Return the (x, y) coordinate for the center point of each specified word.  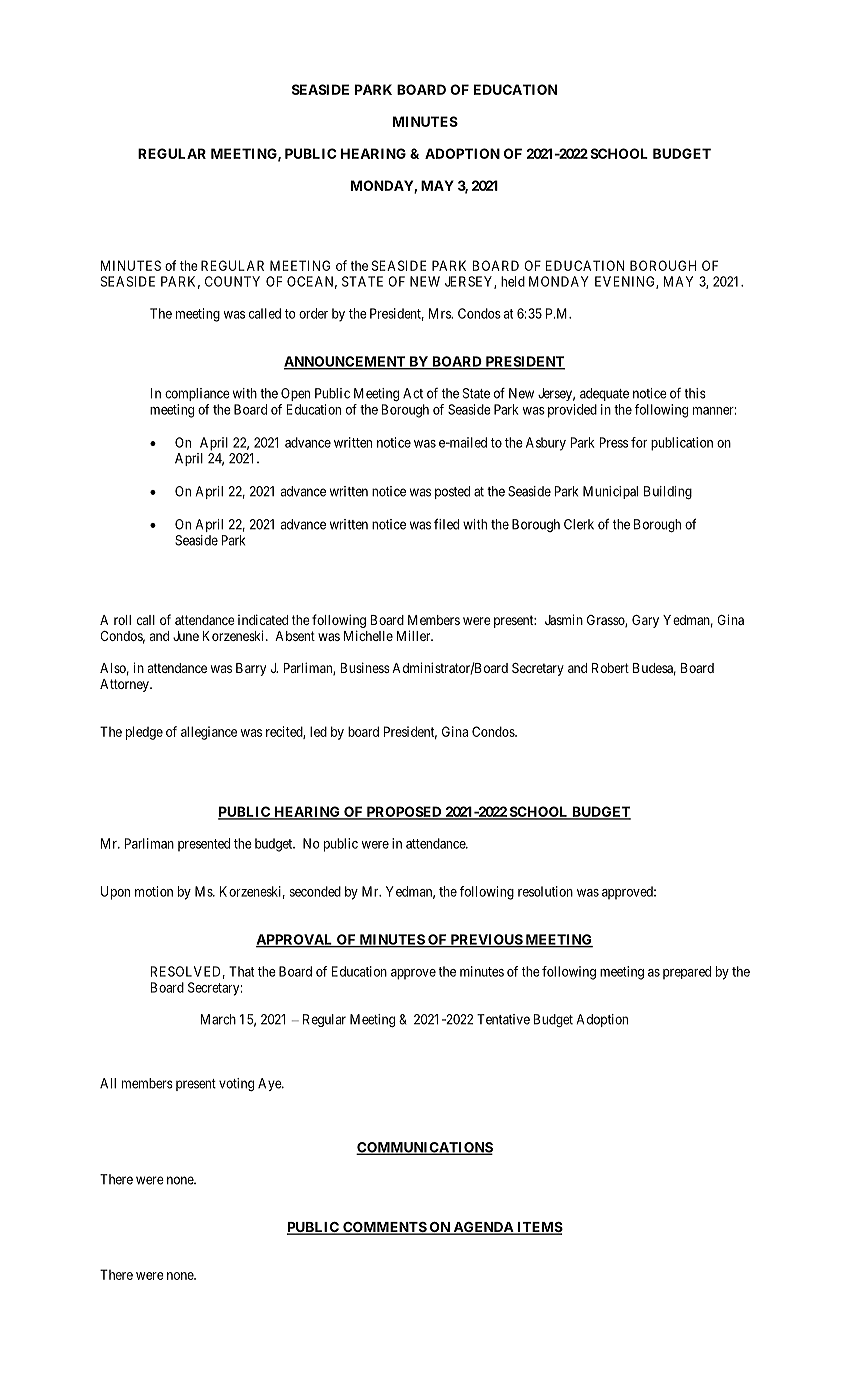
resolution (545, 891)
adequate (604, 394)
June (186, 636)
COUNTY (232, 281)
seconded (315, 891)
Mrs (440, 313)
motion (154, 891)
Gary (645, 621)
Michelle (368, 635)
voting (236, 1084)
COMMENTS (384, 1228)
